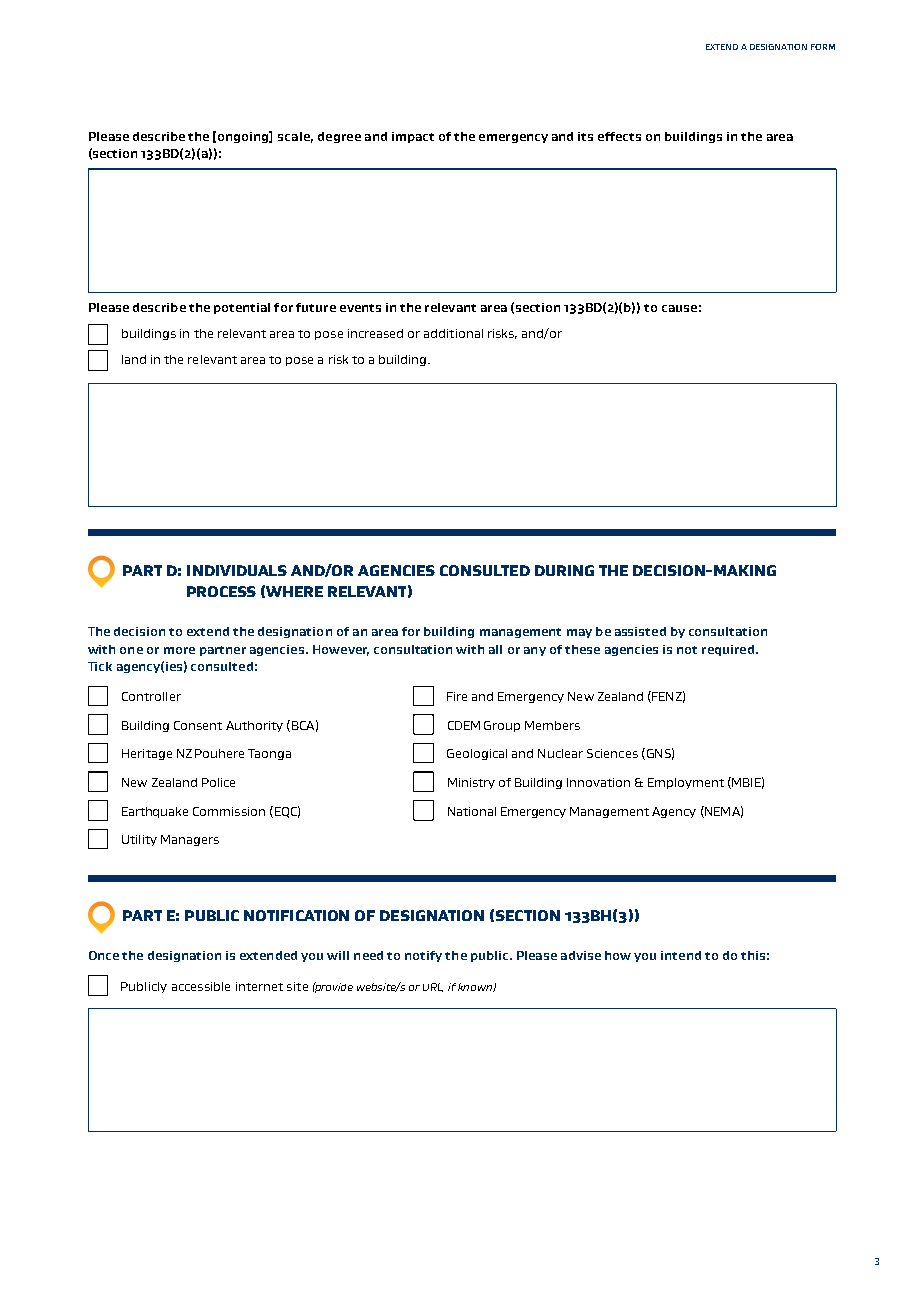 This document has height=1308, width=924. Describe the element at coordinates (640, 631) in the document. I see `assisted` at that location.
